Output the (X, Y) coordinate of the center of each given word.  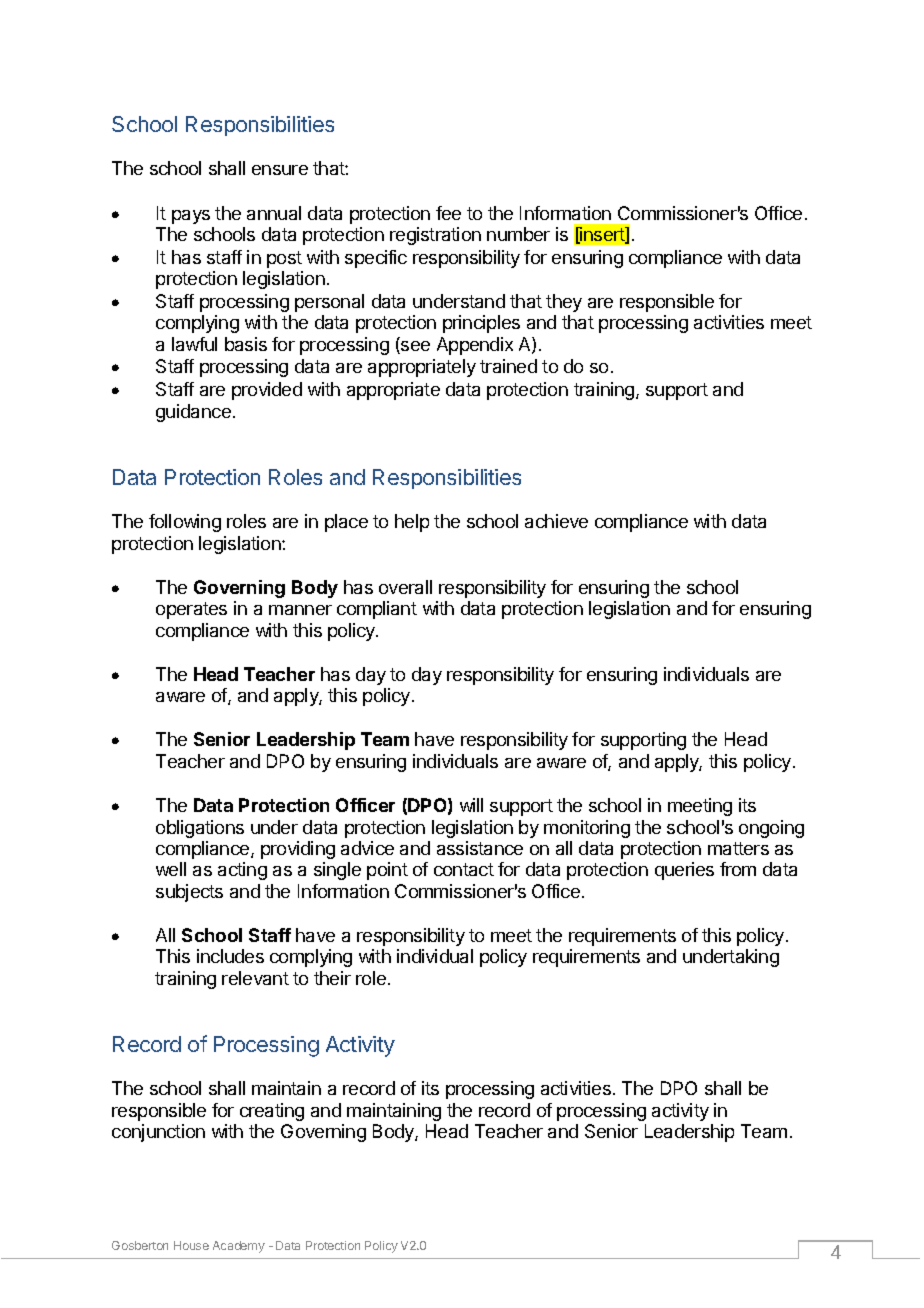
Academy (239, 1247)
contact (464, 869)
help (412, 523)
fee (448, 213)
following (185, 523)
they (564, 303)
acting (242, 871)
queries (684, 871)
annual (274, 213)
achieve (556, 521)
